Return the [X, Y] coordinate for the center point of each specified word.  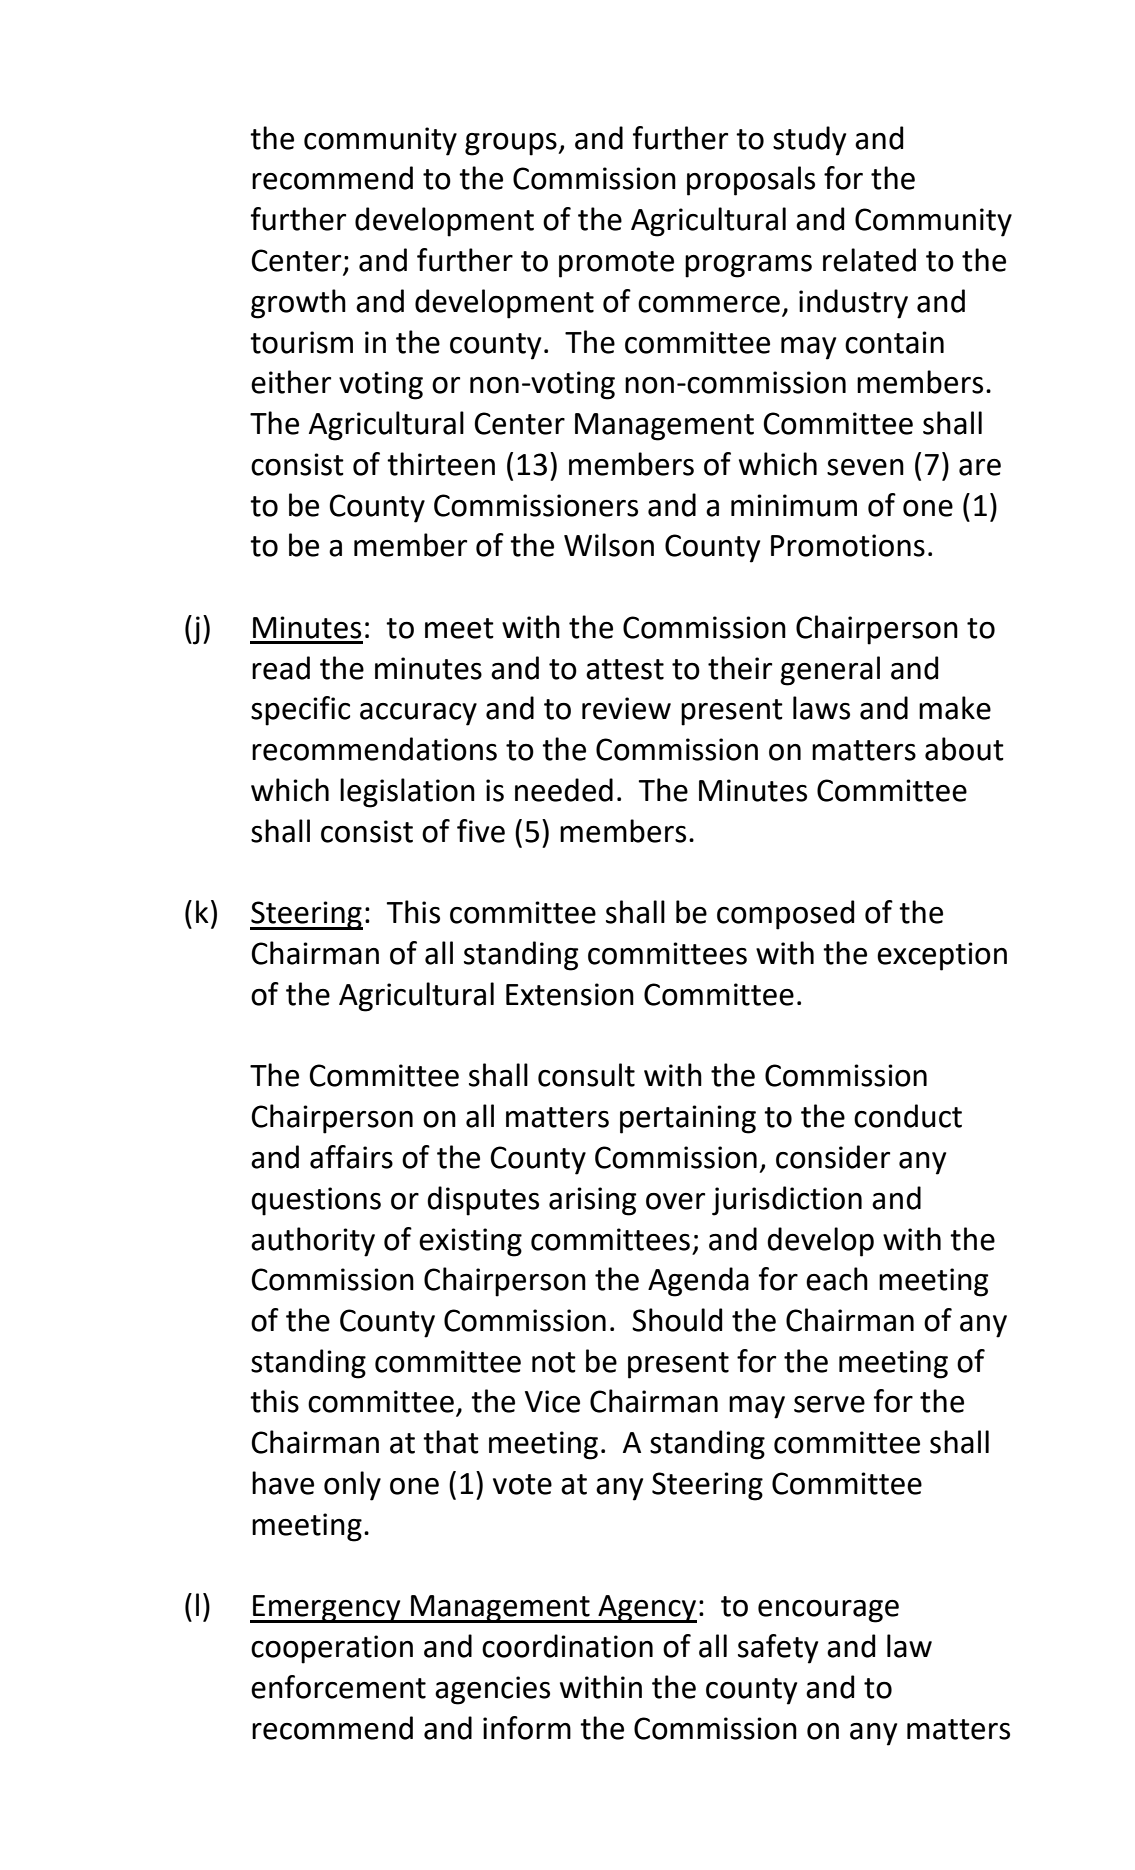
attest [625, 669]
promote [616, 264]
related [869, 260]
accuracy [418, 714]
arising [592, 1201]
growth [298, 304]
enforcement [338, 1687]
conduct [908, 1116]
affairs [351, 1157]
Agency [646, 1609]
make [955, 708]
